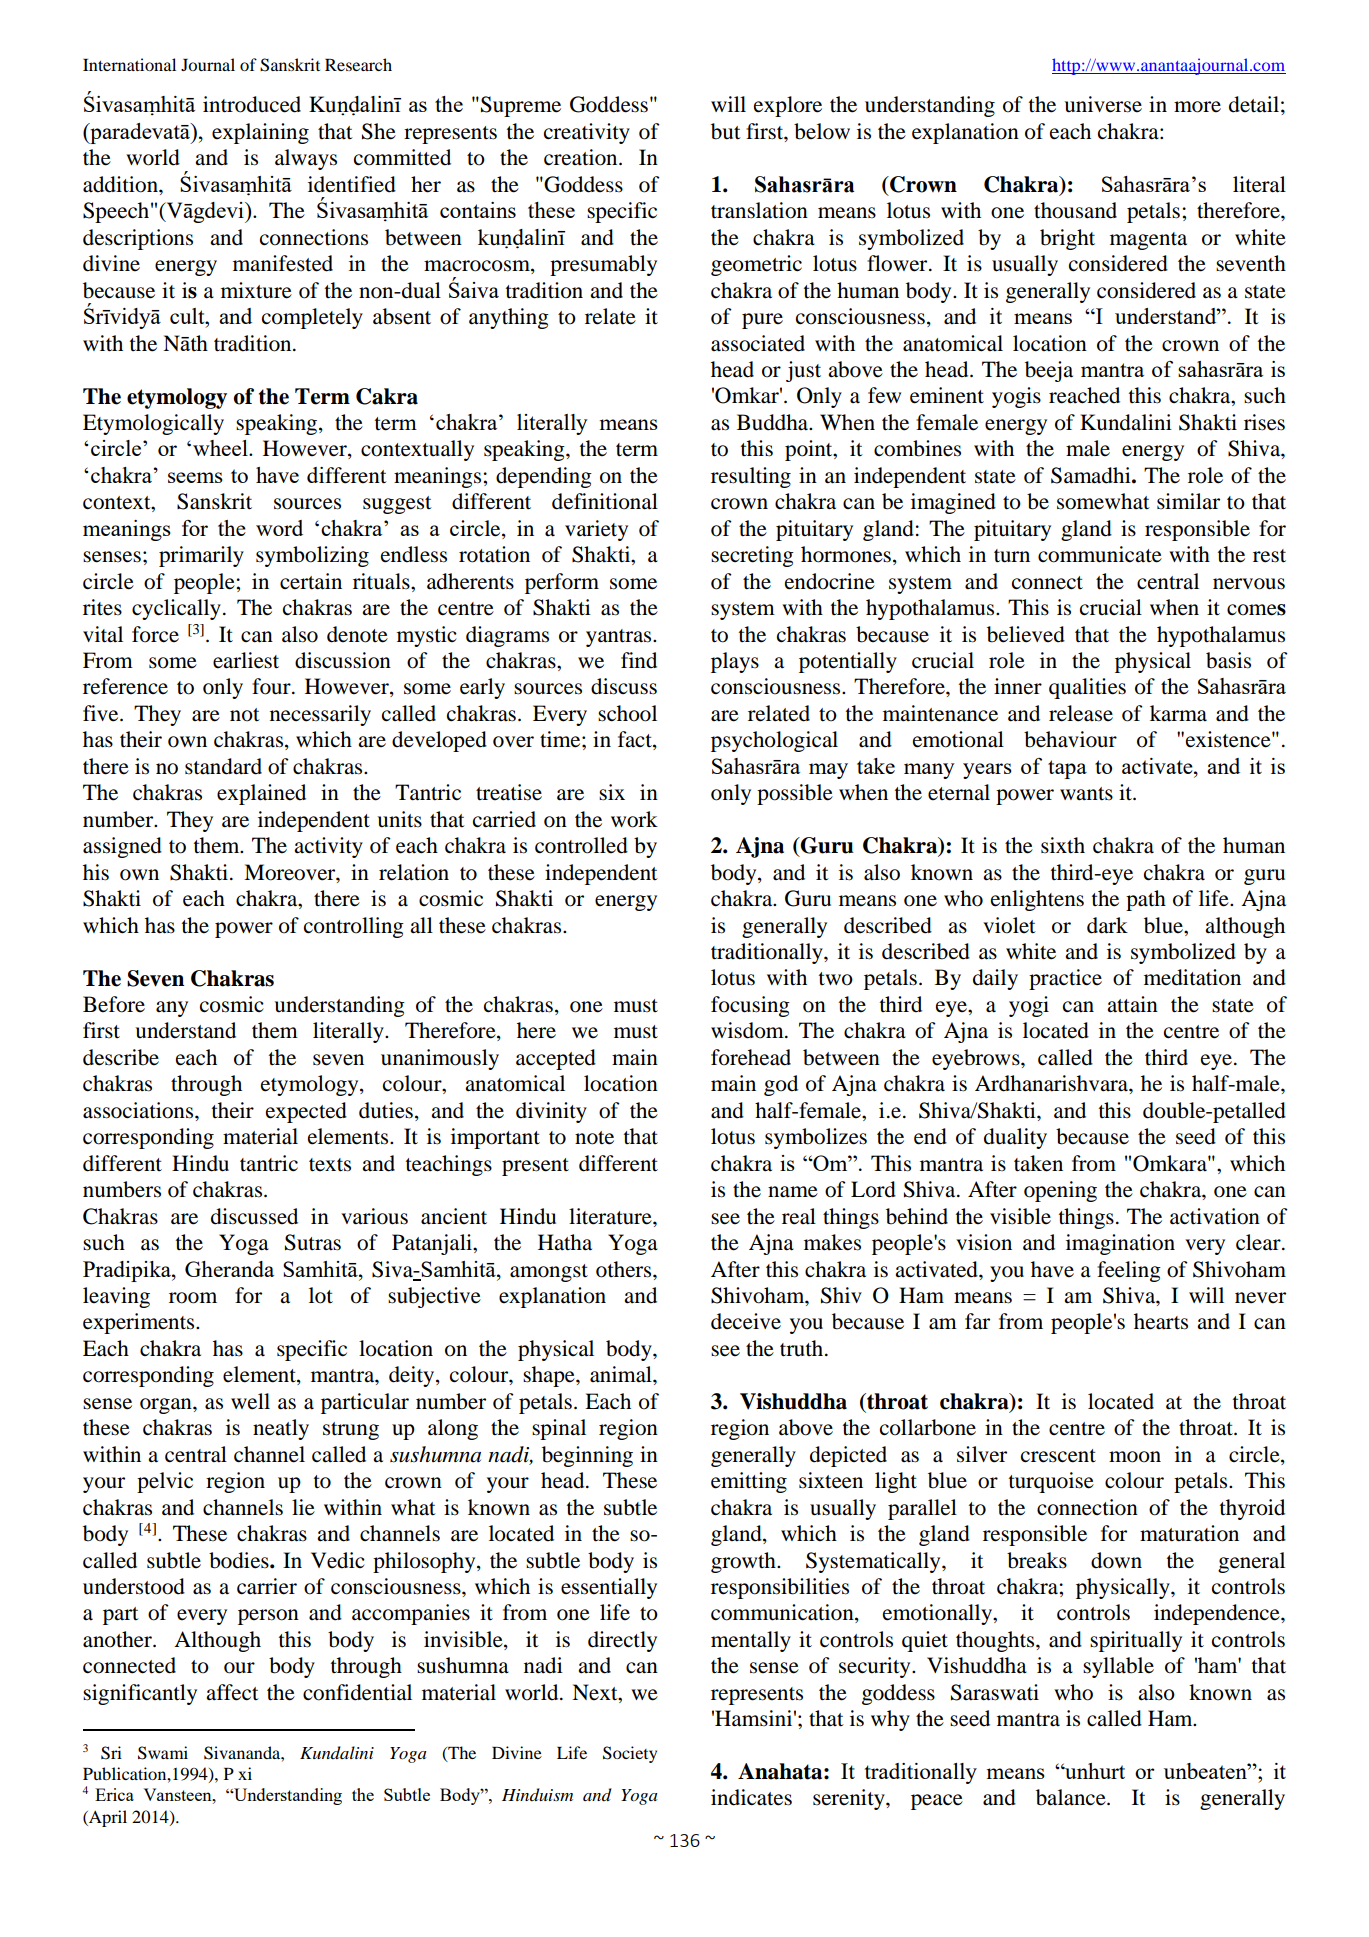  What do you see at coordinates (252, 104) in the image?
I see `introduced` at bounding box center [252, 104].
